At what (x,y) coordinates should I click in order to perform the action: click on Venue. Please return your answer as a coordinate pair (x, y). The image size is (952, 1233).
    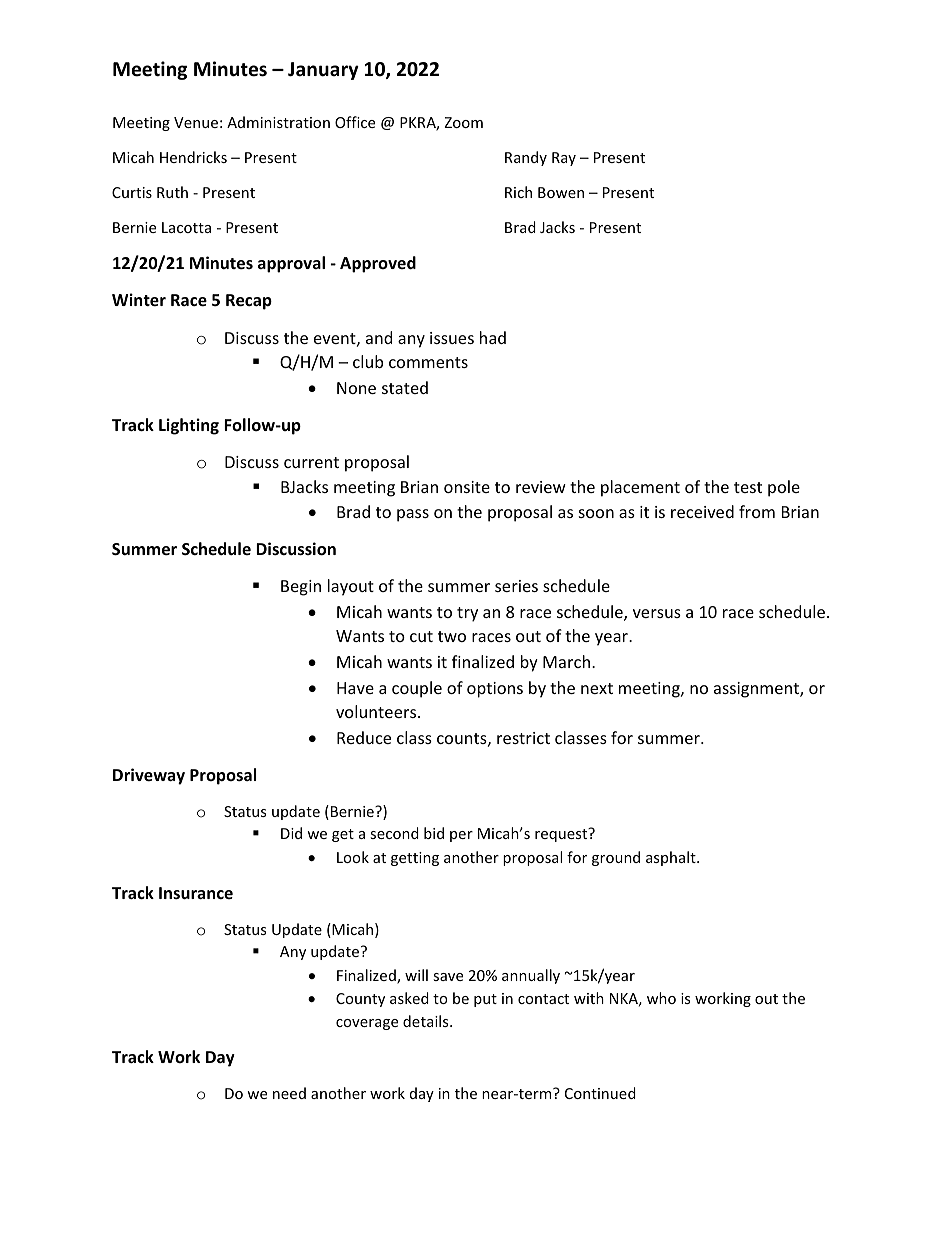
    Looking at the image, I should click on (196, 122).
